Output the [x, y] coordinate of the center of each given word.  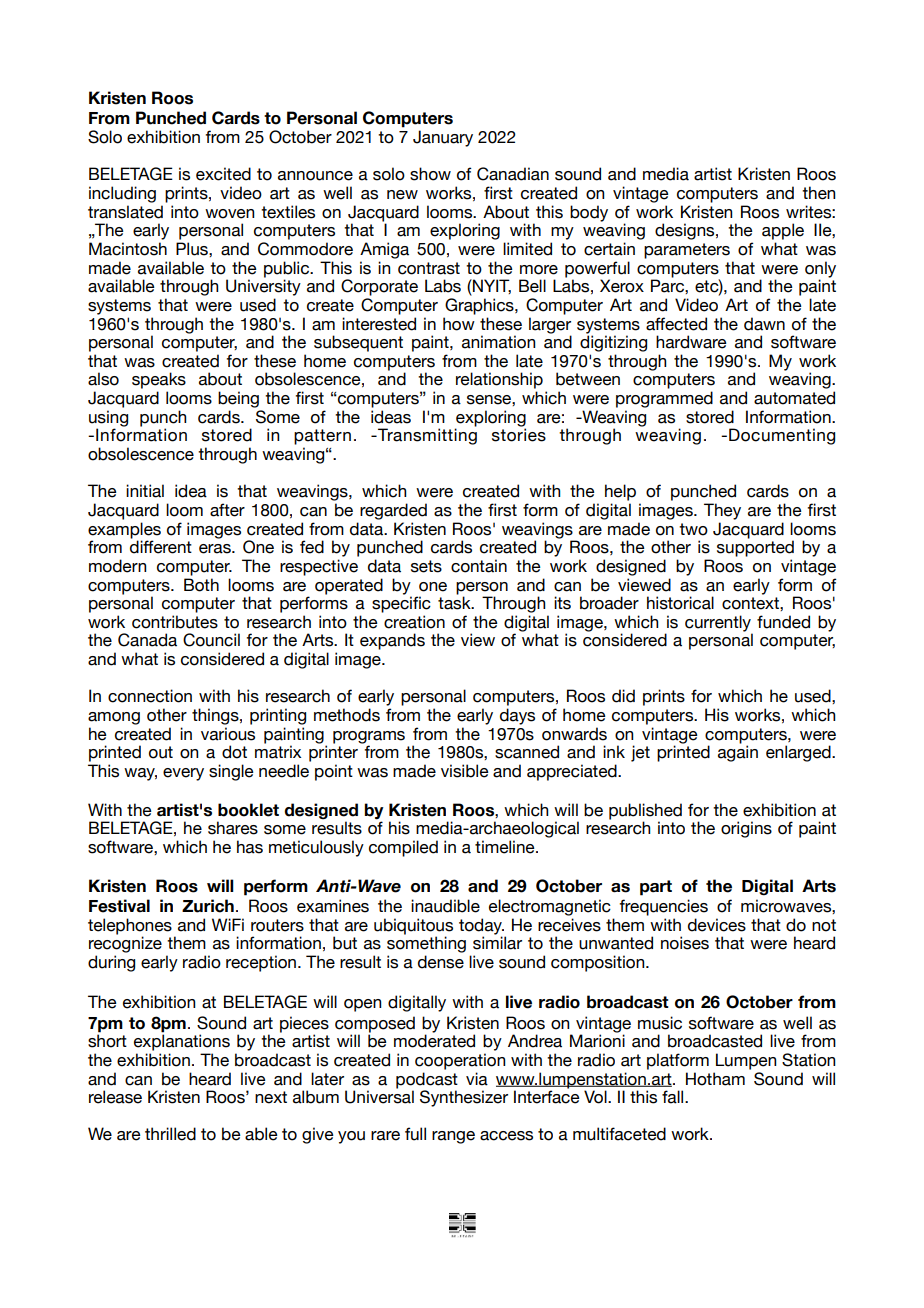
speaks [159, 380]
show [430, 174]
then [818, 193]
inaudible [445, 906]
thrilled [170, 1134]
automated [794, 398]
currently [719, 624]
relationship [499, 380]
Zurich [208, 906]
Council [211, 640]
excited [223, 174]
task [455, 603]
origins [746, 829]
